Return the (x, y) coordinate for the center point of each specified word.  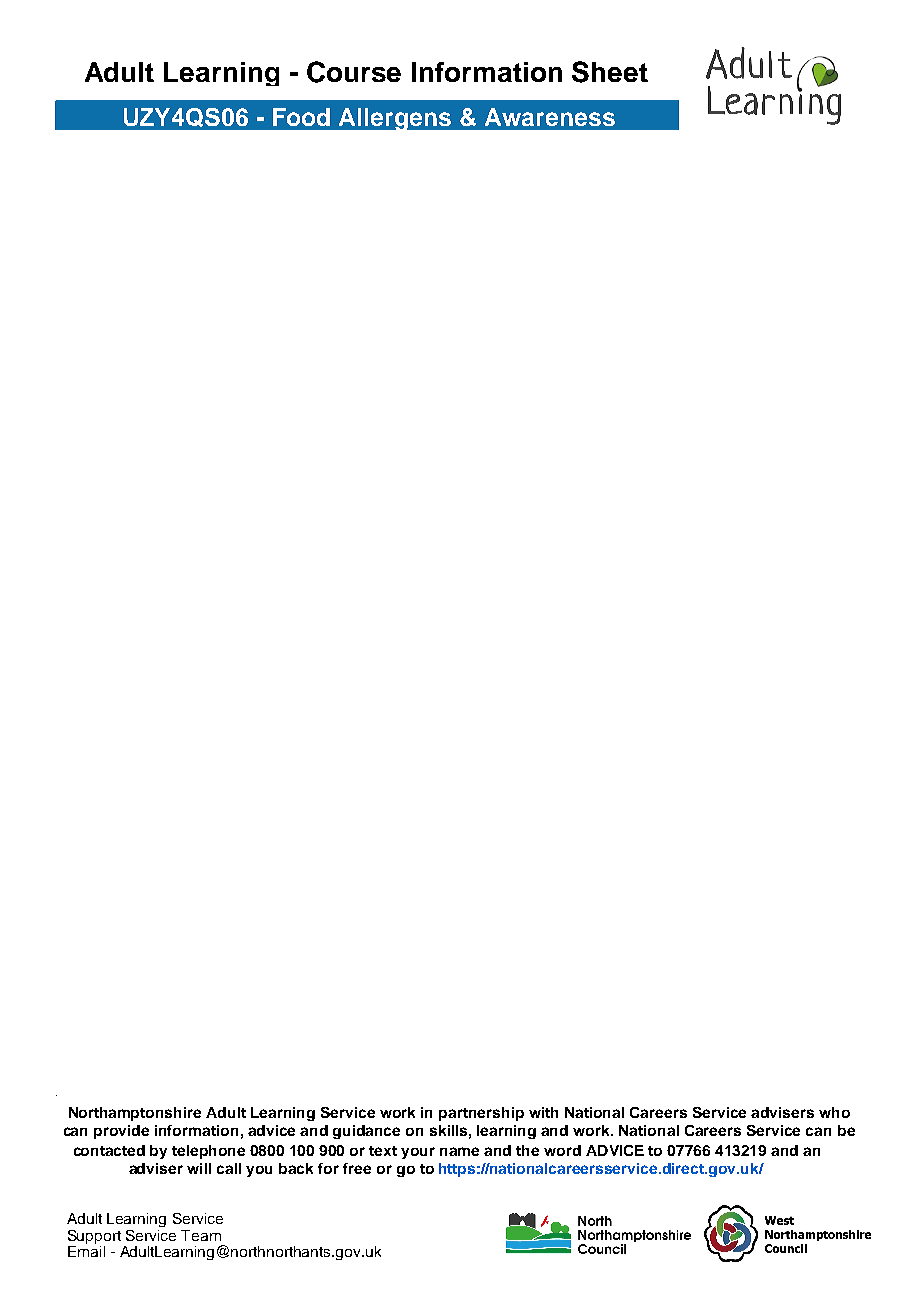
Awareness (550, 117)
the (527, 1150)
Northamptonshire (135, 1114)
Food (301, 117)
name (459, 1151)
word (562, 1150)
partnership (481, 1114)
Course (354, 72)
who (834, 1112)
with (543, 1112)
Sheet (610, 72)
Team (201, 1235)
